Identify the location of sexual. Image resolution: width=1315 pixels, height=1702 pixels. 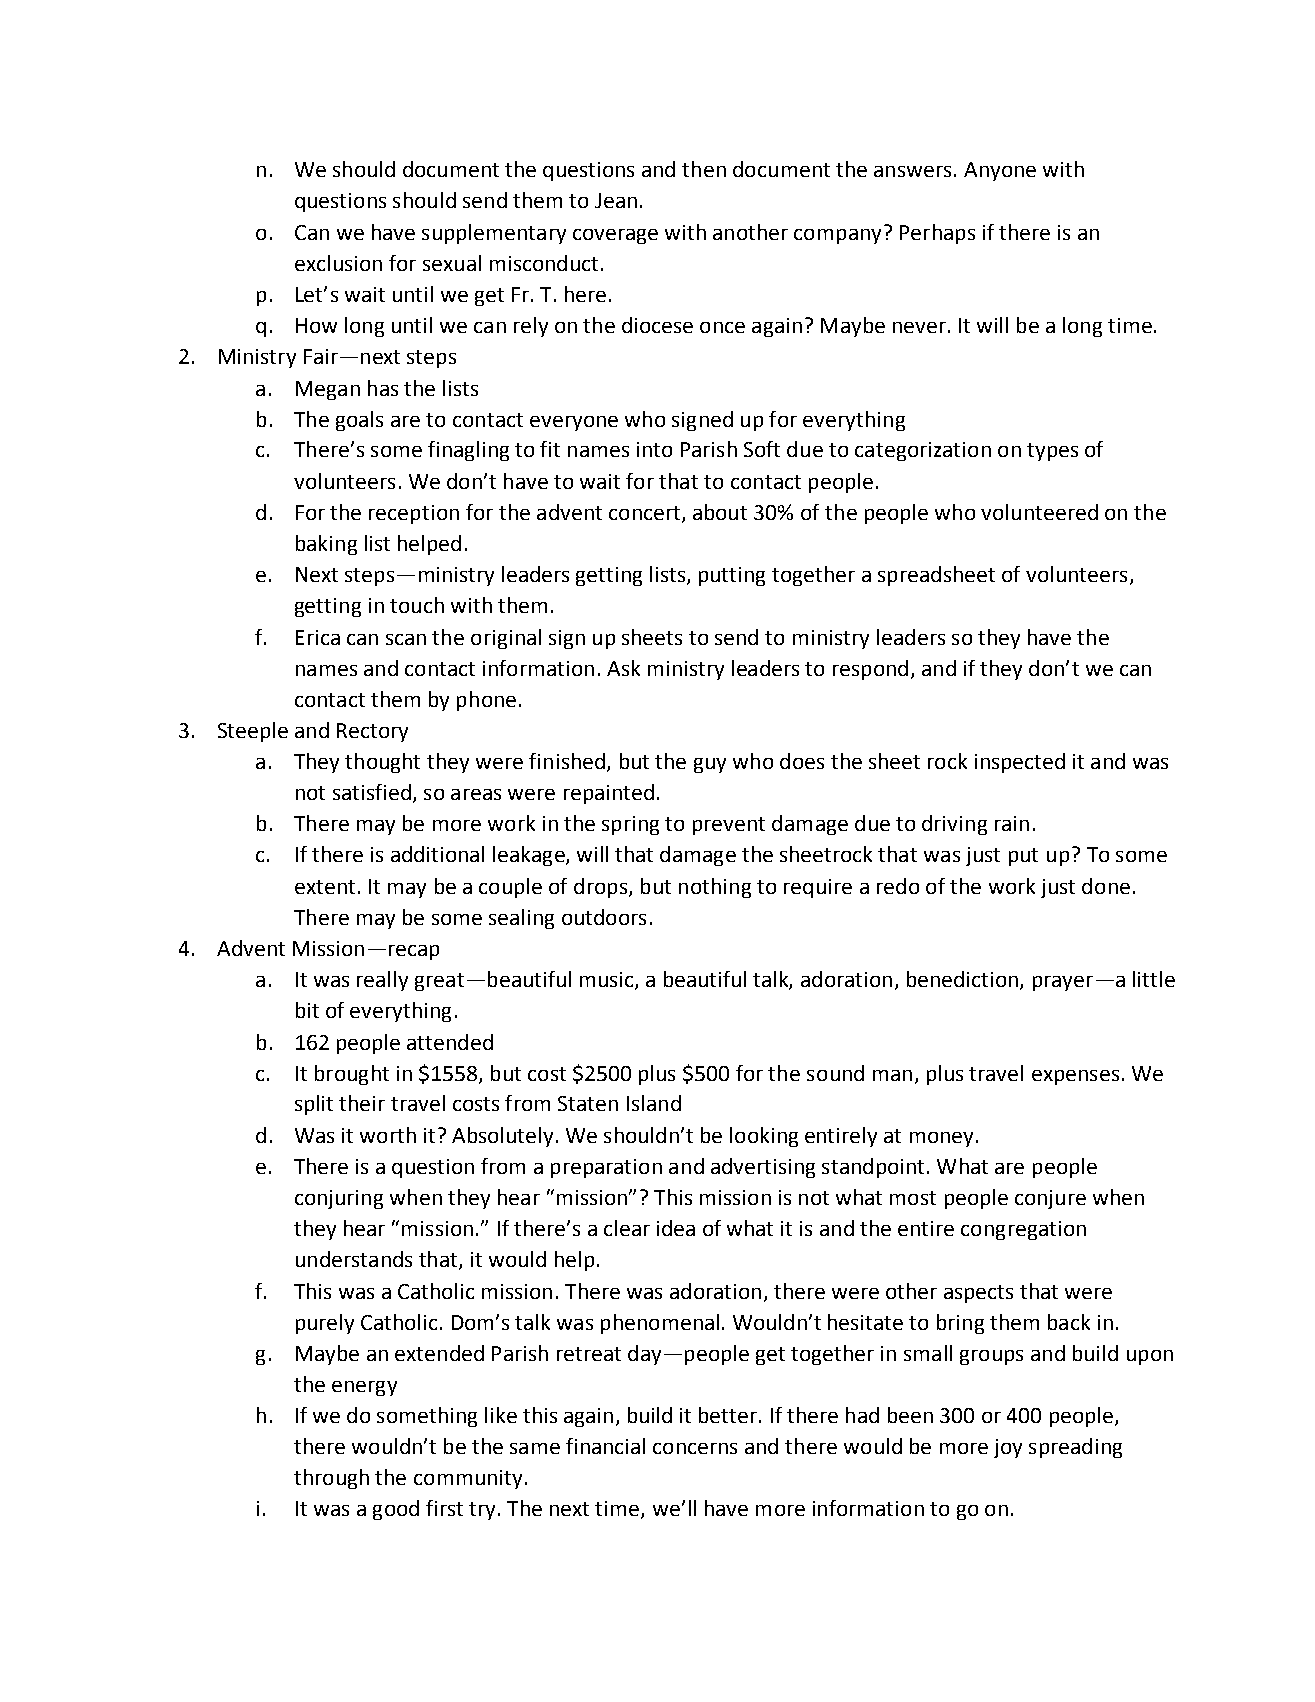
(452, 263).
